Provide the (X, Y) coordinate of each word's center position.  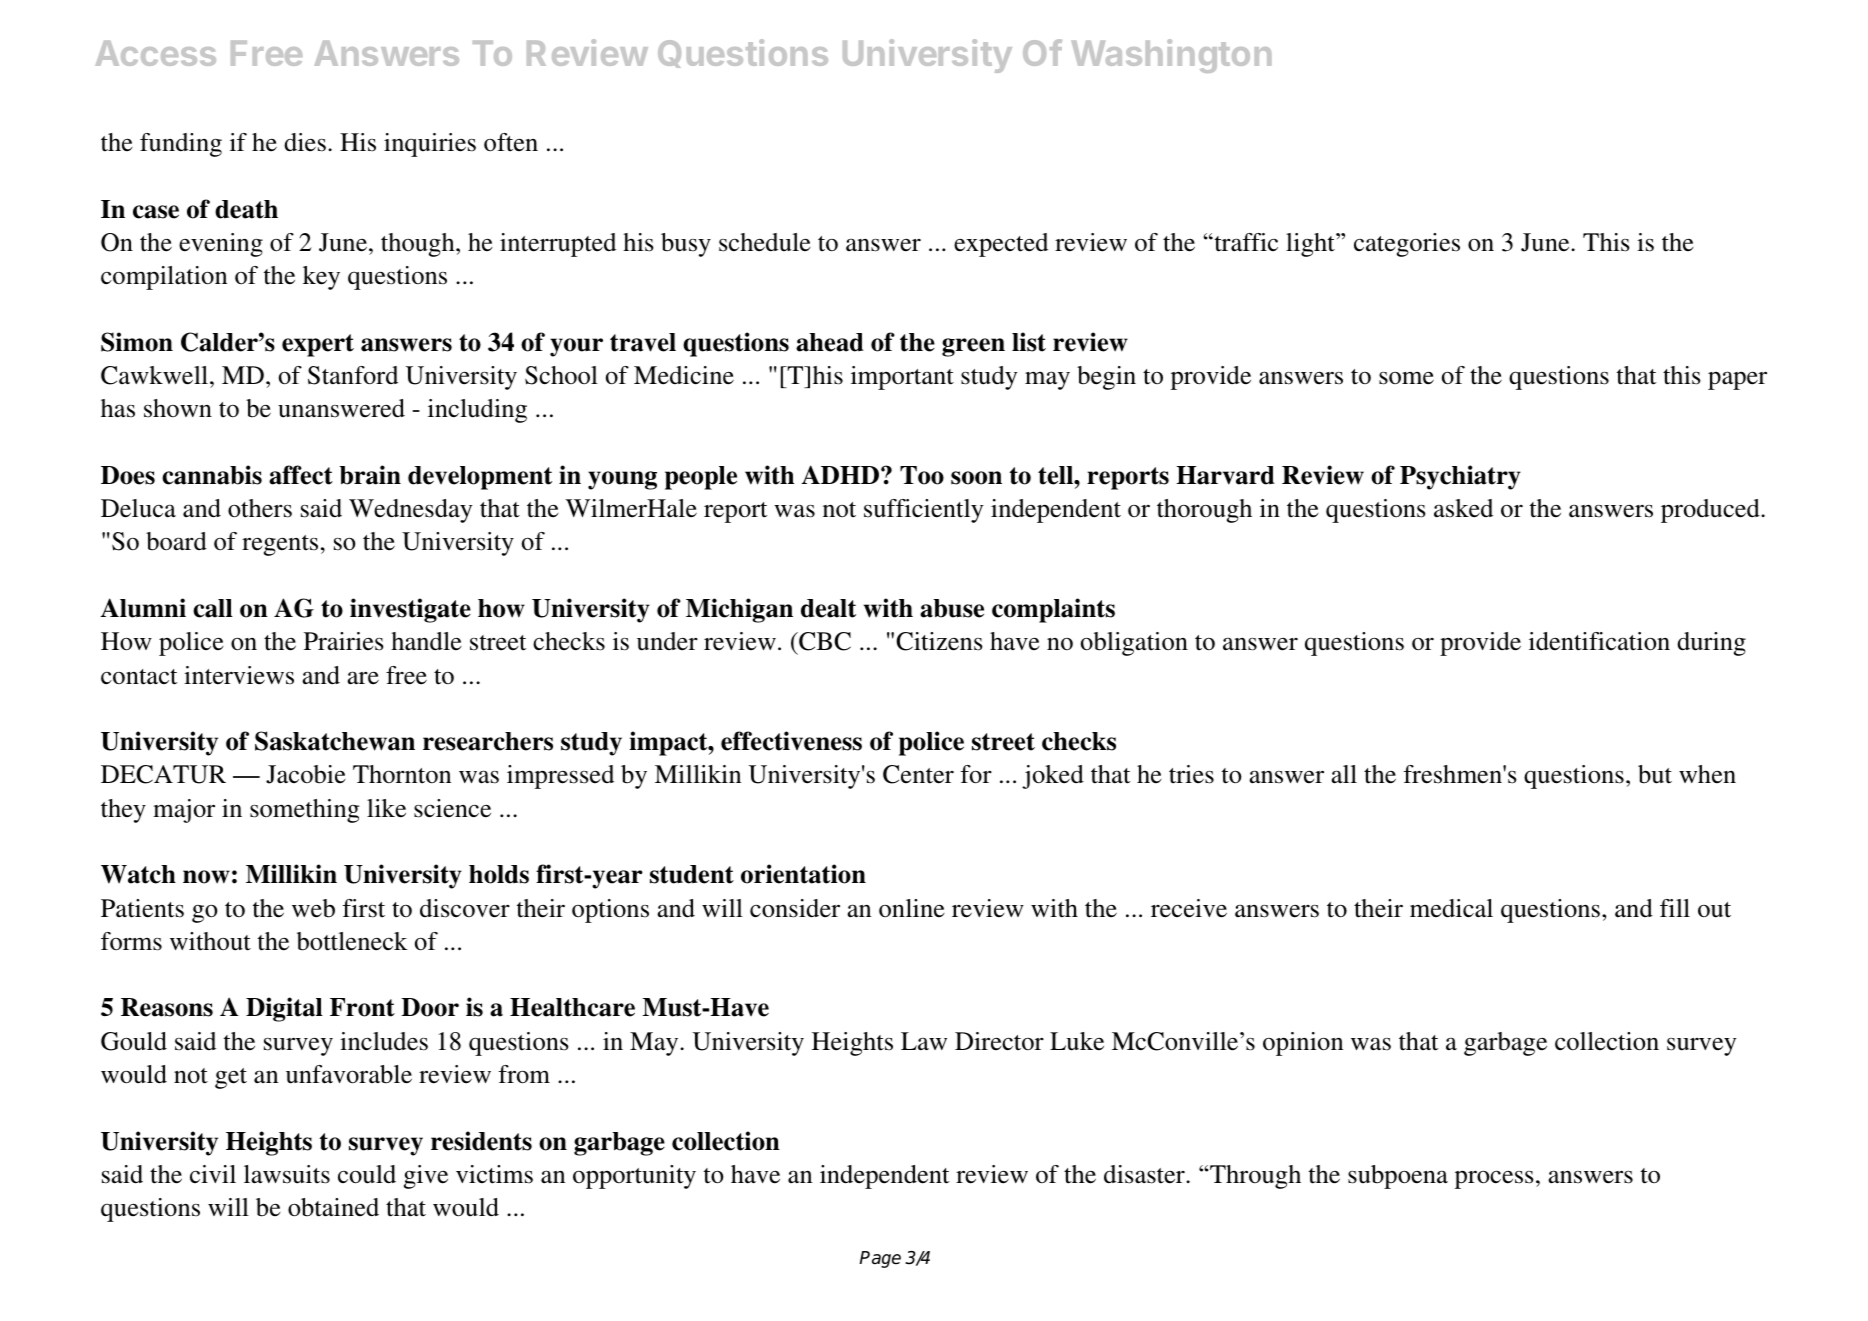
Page (880, 1259)
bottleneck (352, 941)
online (912, 908)
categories (1407, 245)
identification (1599, 641)
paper (1737, 380)
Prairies (344, 641)
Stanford (353, 375)
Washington (1171, 56)
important (902, 378)
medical (1451, 908)
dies (305, 142)
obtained (333, 1207)
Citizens (939, 641)
